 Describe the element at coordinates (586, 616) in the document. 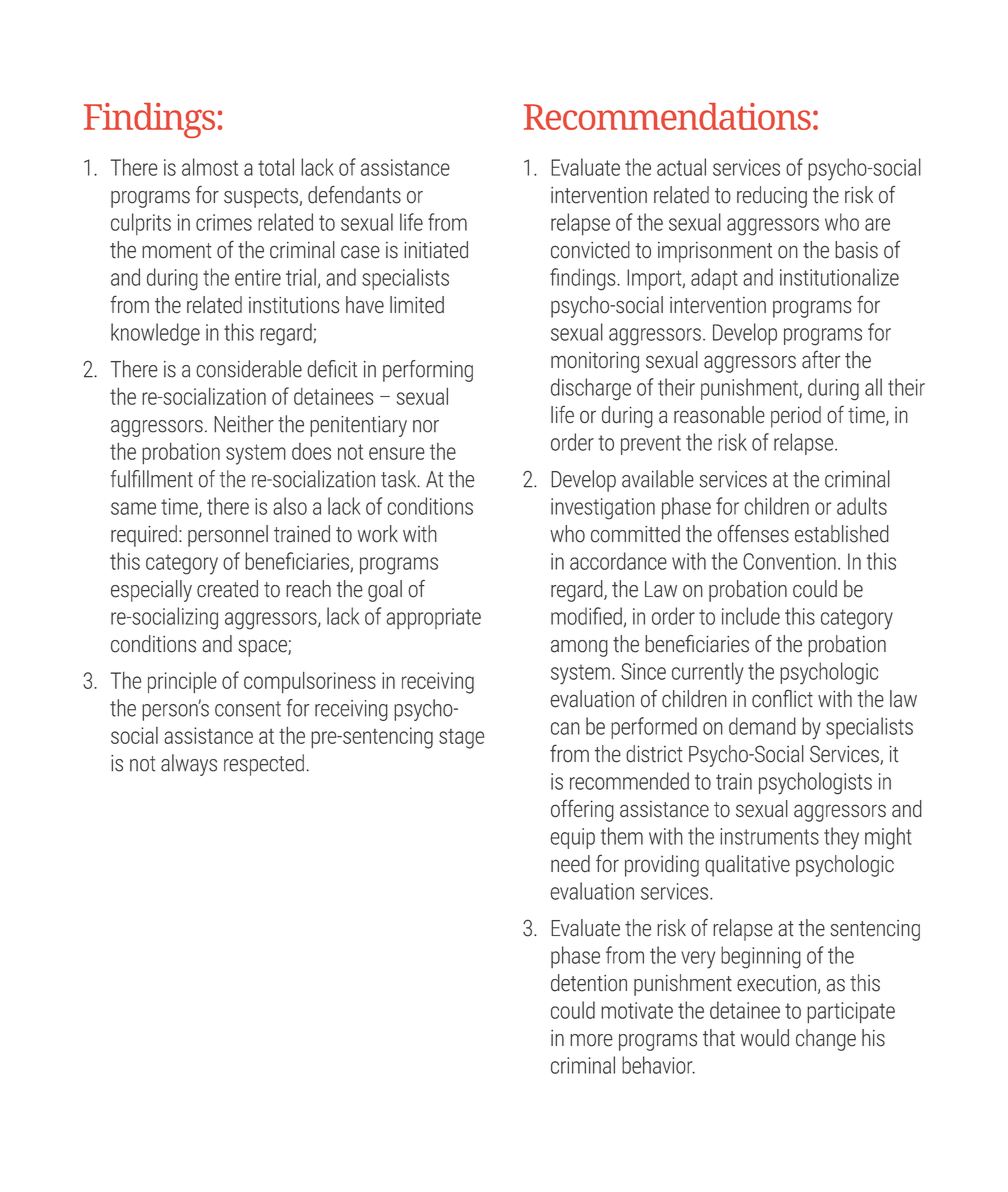

I see `modified` at that location.
